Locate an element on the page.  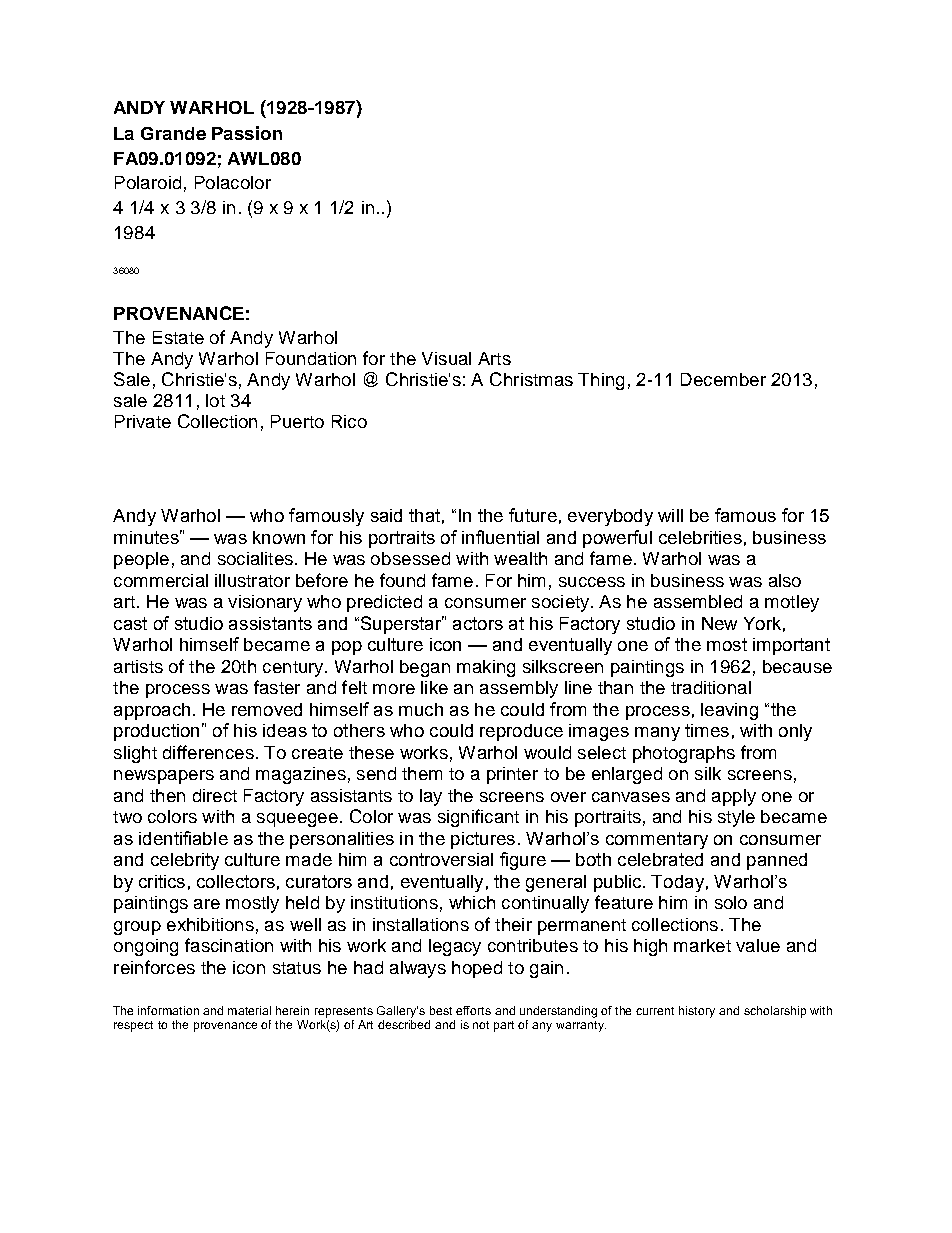
illustrator is located at coordinates (252, 580).
